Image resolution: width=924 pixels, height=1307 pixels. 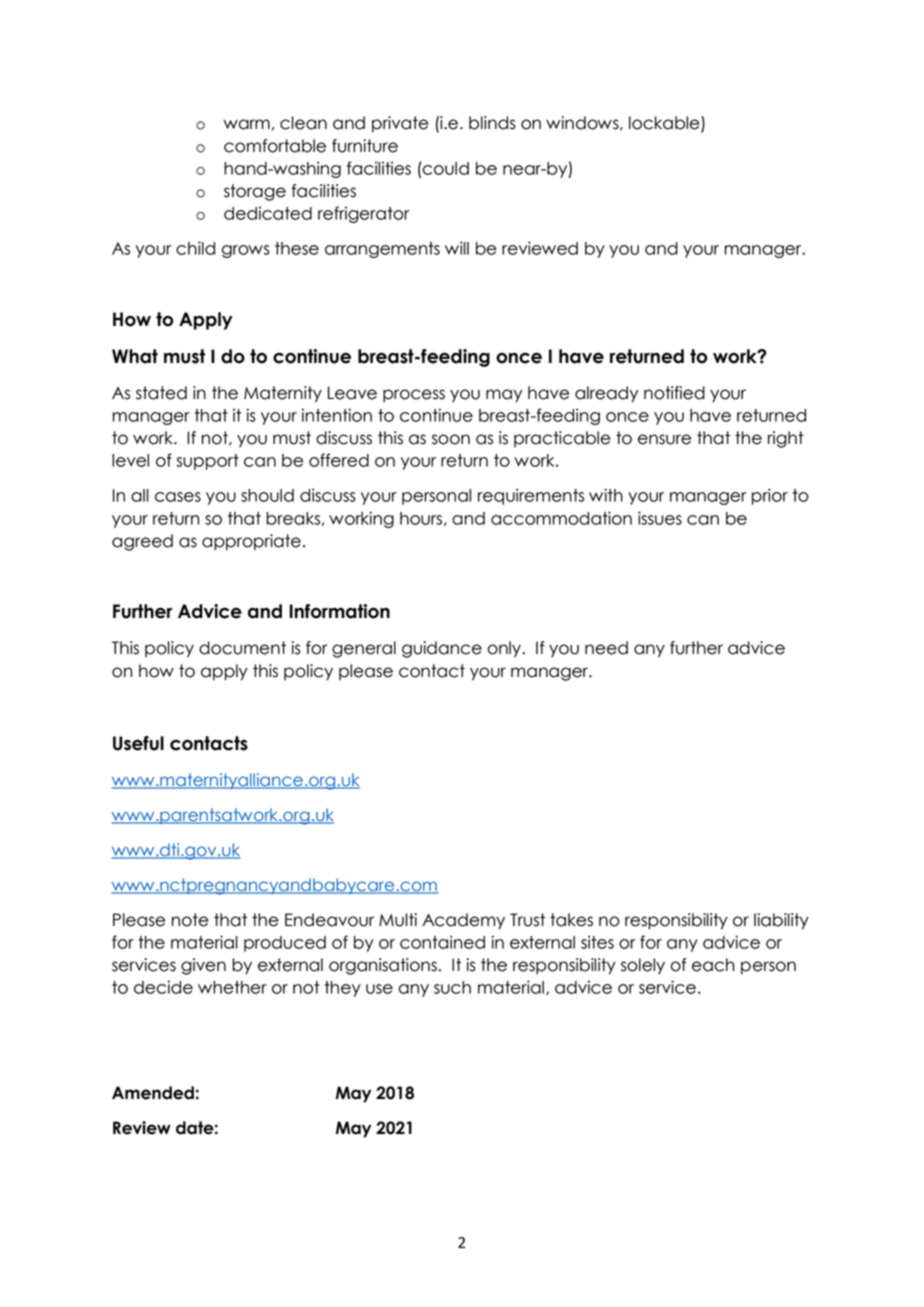 What do you see at coordinates (660, 518) in the screenshot?
I see `issues` at bounding box center [660, 518].
